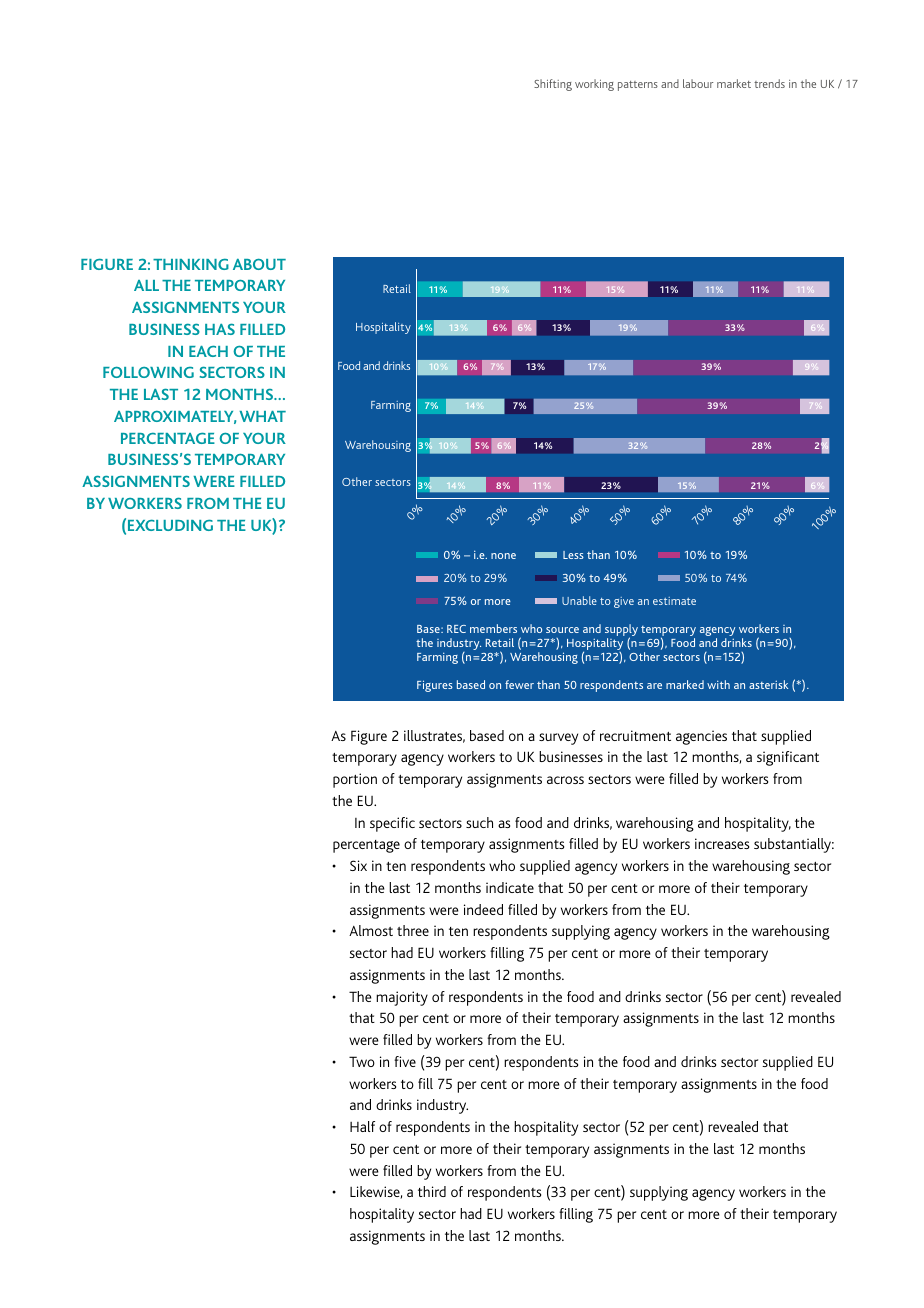 This screenshot has height=1308, width=924. I want to click on Half, so click(362, 1126).
